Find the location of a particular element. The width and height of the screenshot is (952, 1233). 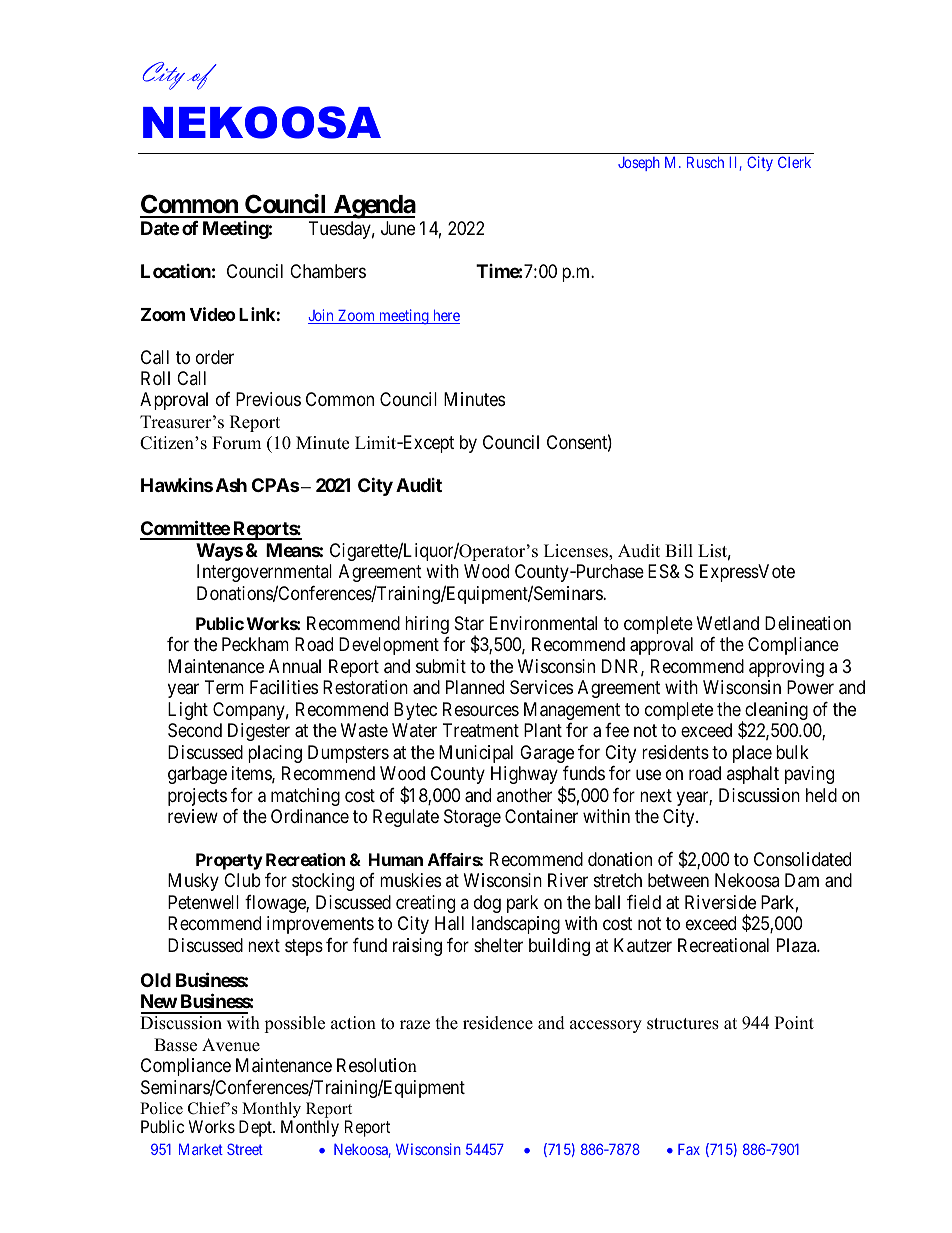

Planned is located at coordinates (475, 687).
